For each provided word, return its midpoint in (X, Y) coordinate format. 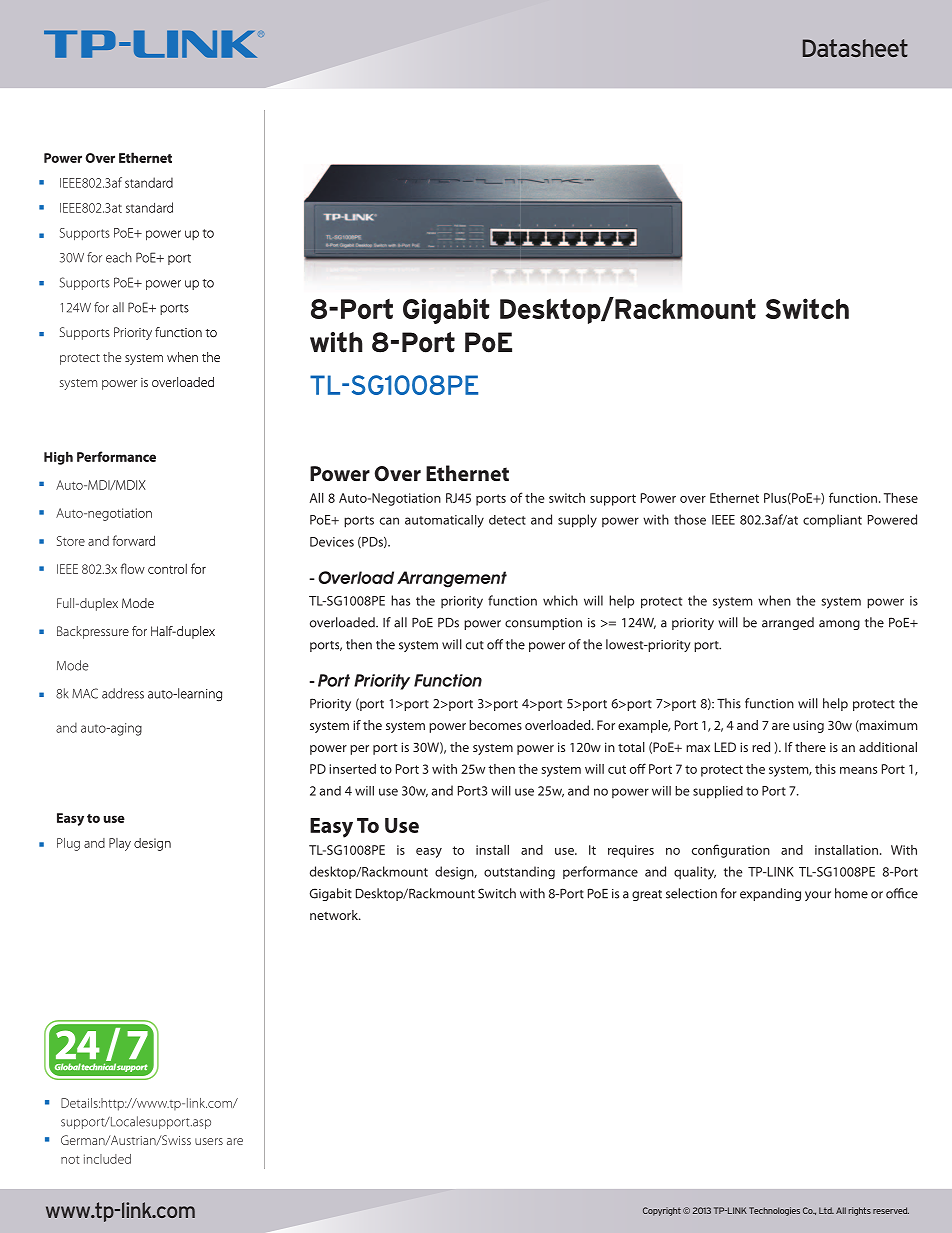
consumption (543, 624)
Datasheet (855, 48)
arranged (788, 623)
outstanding (519, 872)
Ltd (826, 1210)
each (119, 257)
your (818, 896)
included (107, 1159)
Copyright (662, 1211)
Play (120, 844)
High (58, 458)
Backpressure (93, 632)
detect (507, 520)
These (901, 498)
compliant (832, 520)
